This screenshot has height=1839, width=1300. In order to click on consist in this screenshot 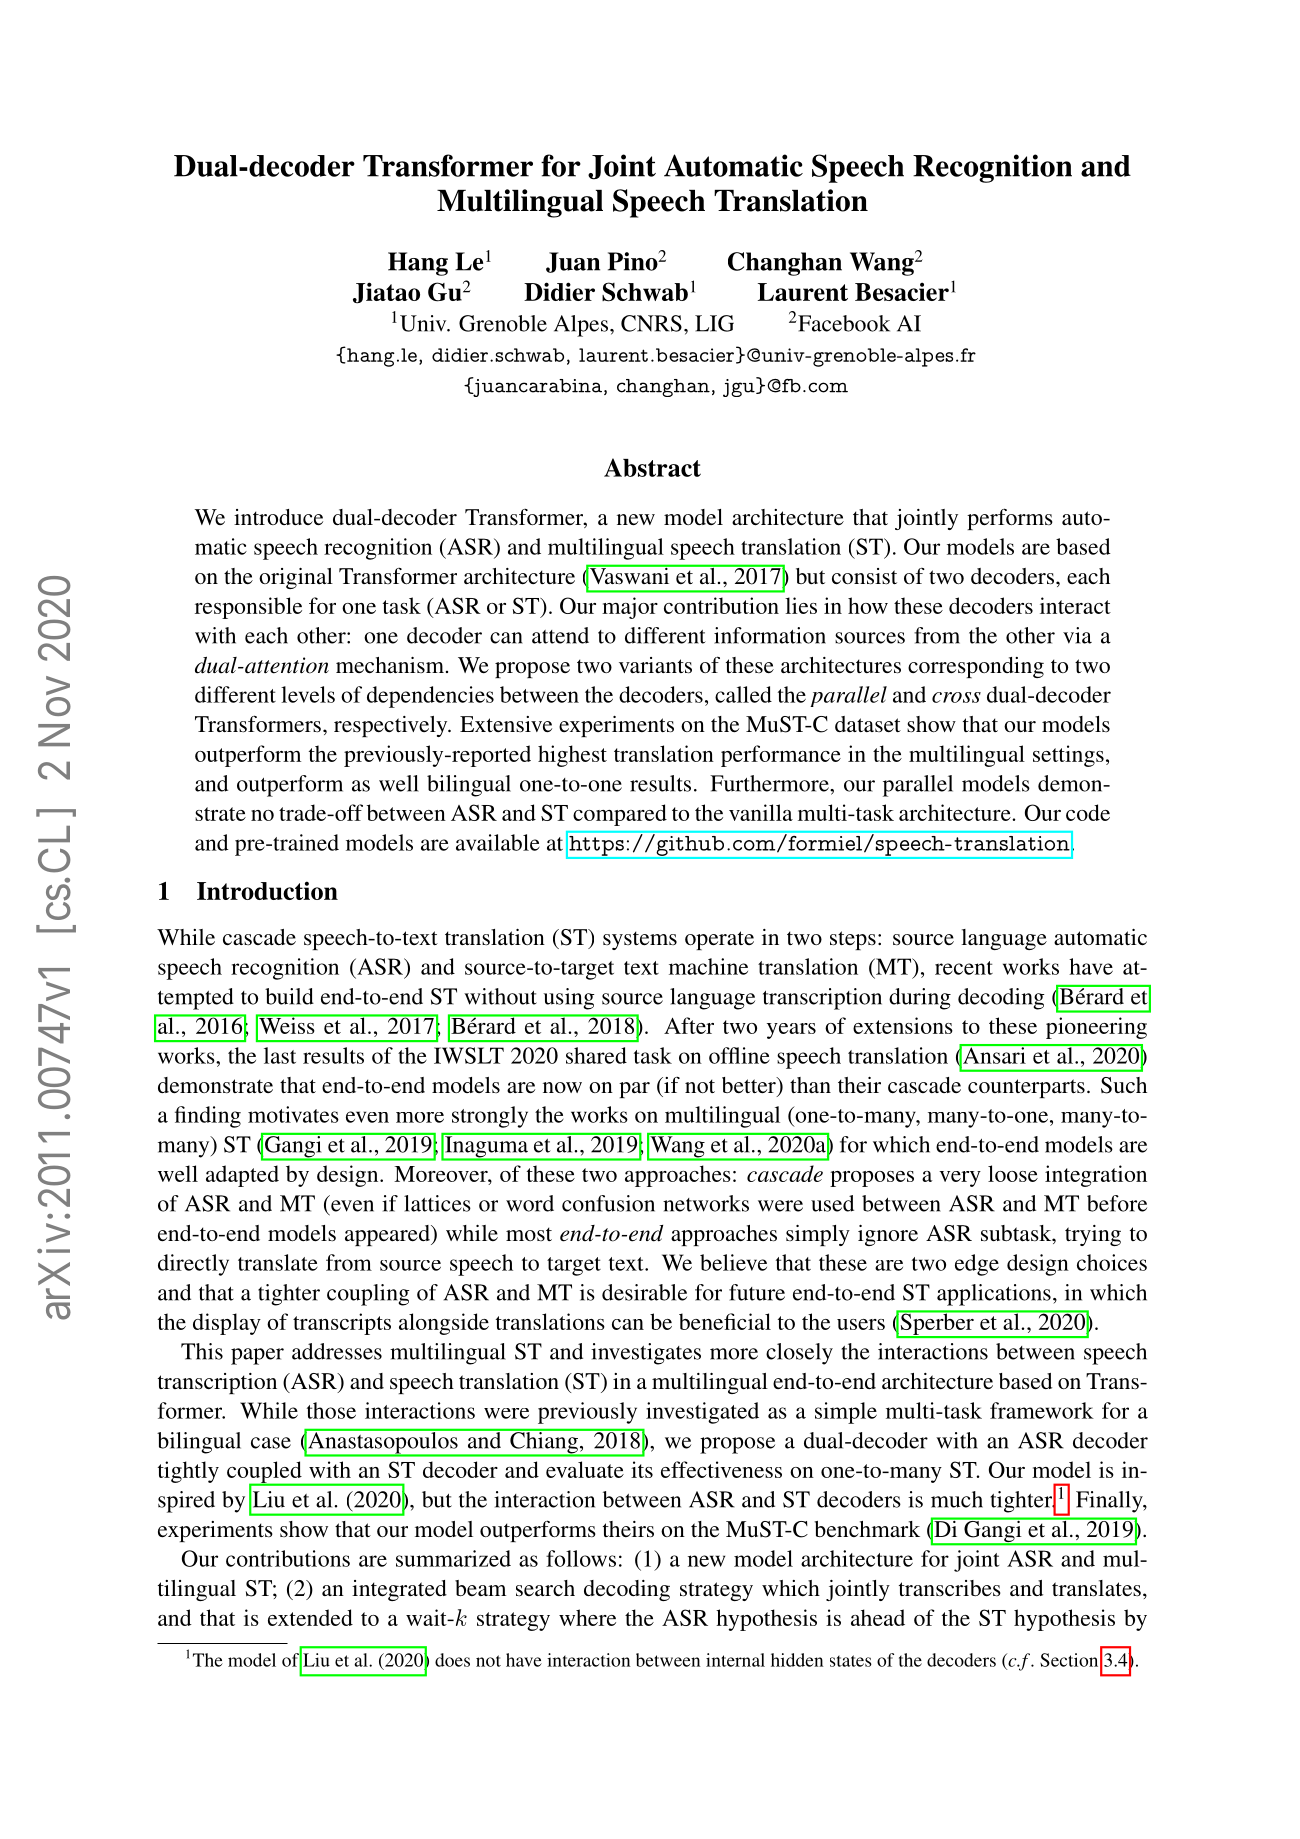, I will do `click(864, 576)`.
